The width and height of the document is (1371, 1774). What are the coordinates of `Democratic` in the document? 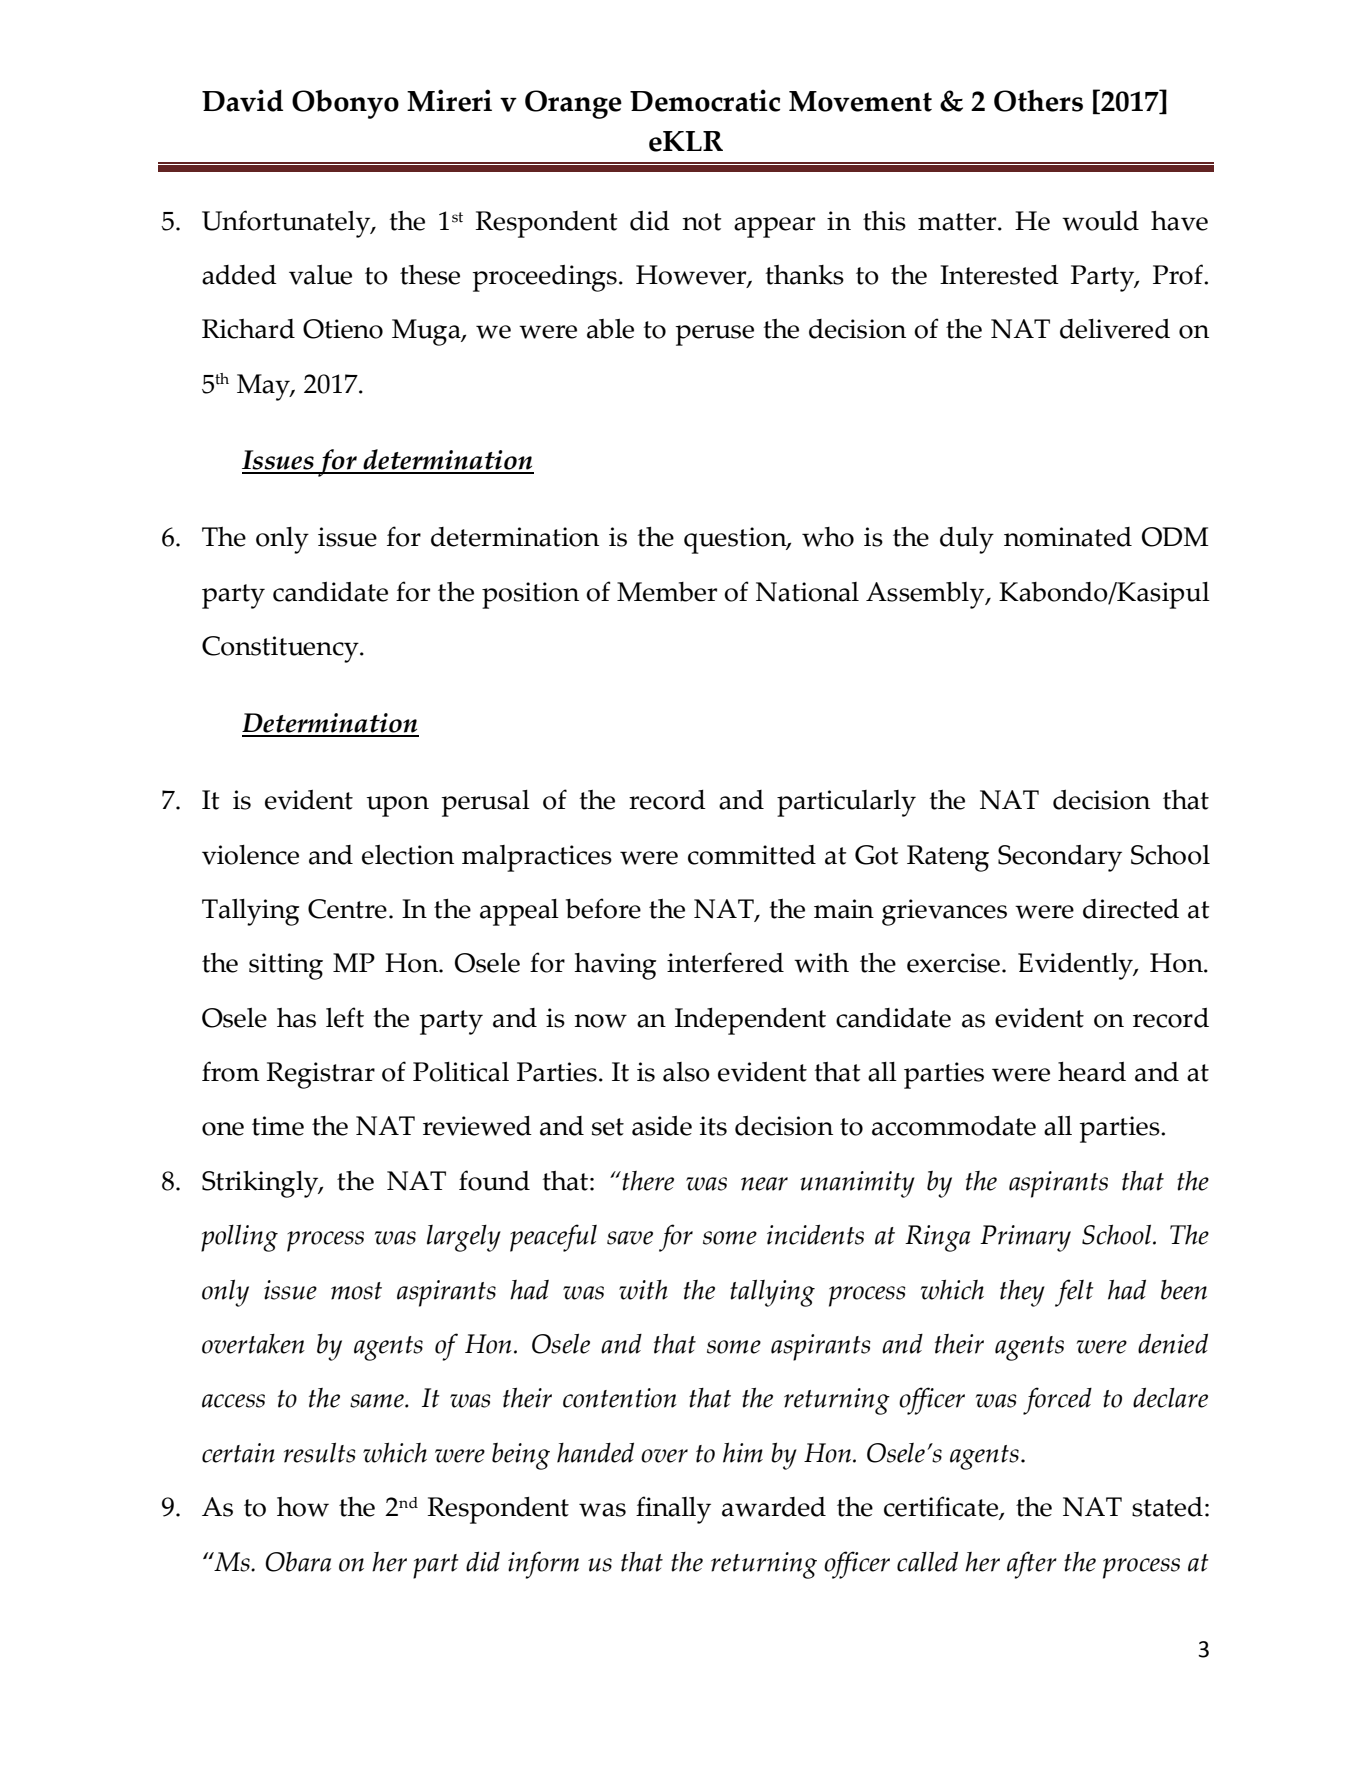 It's located at (705, 100).
